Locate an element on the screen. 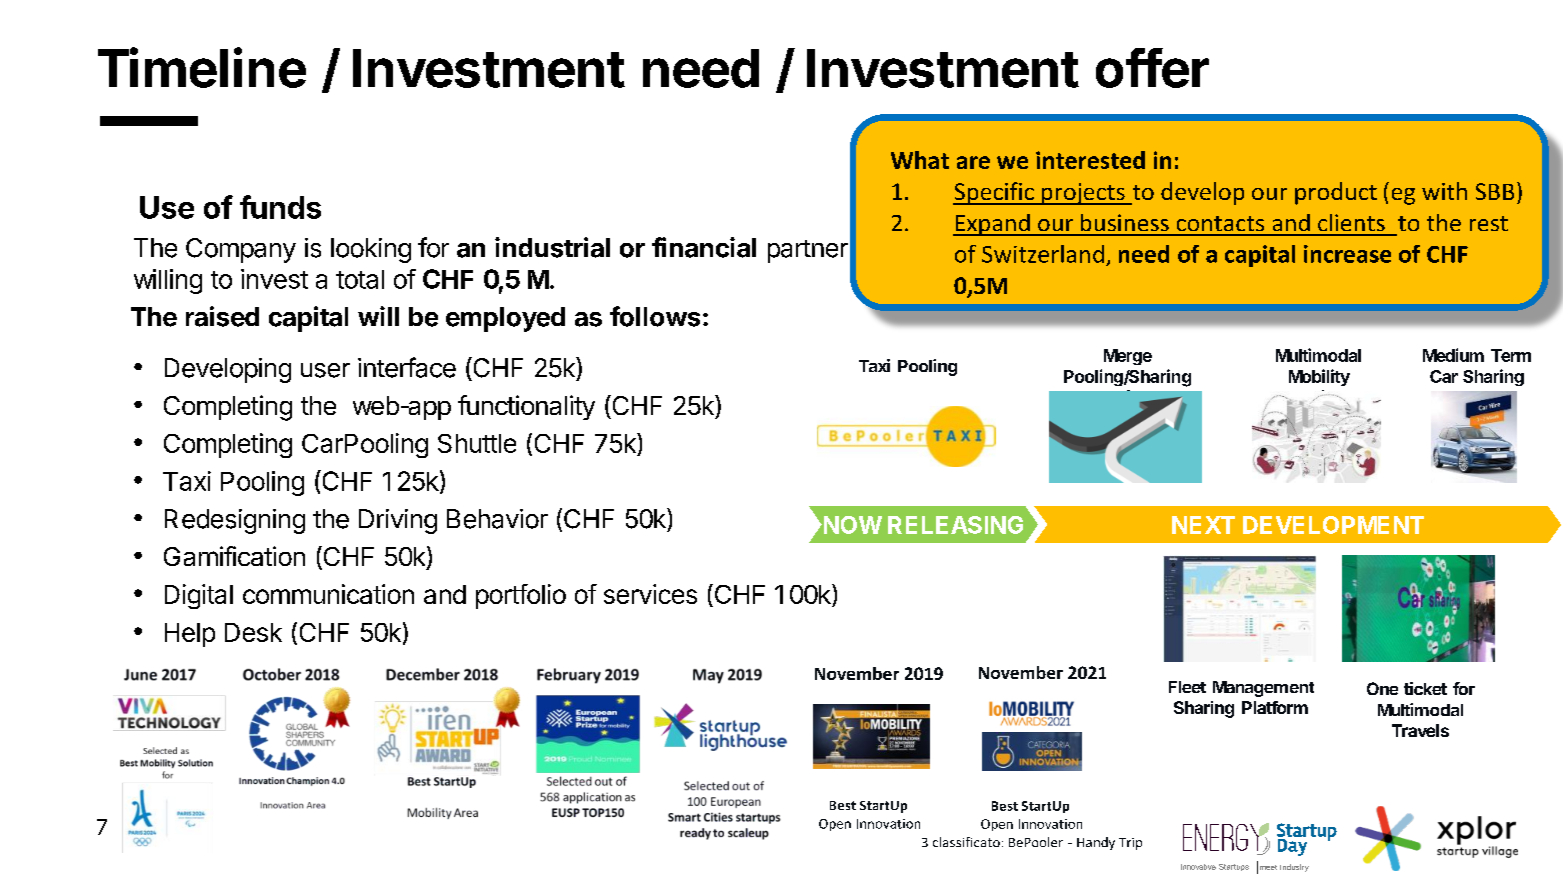 This screenshot has width=1563, height=879. Desk is located at coordinates (253, 632).
